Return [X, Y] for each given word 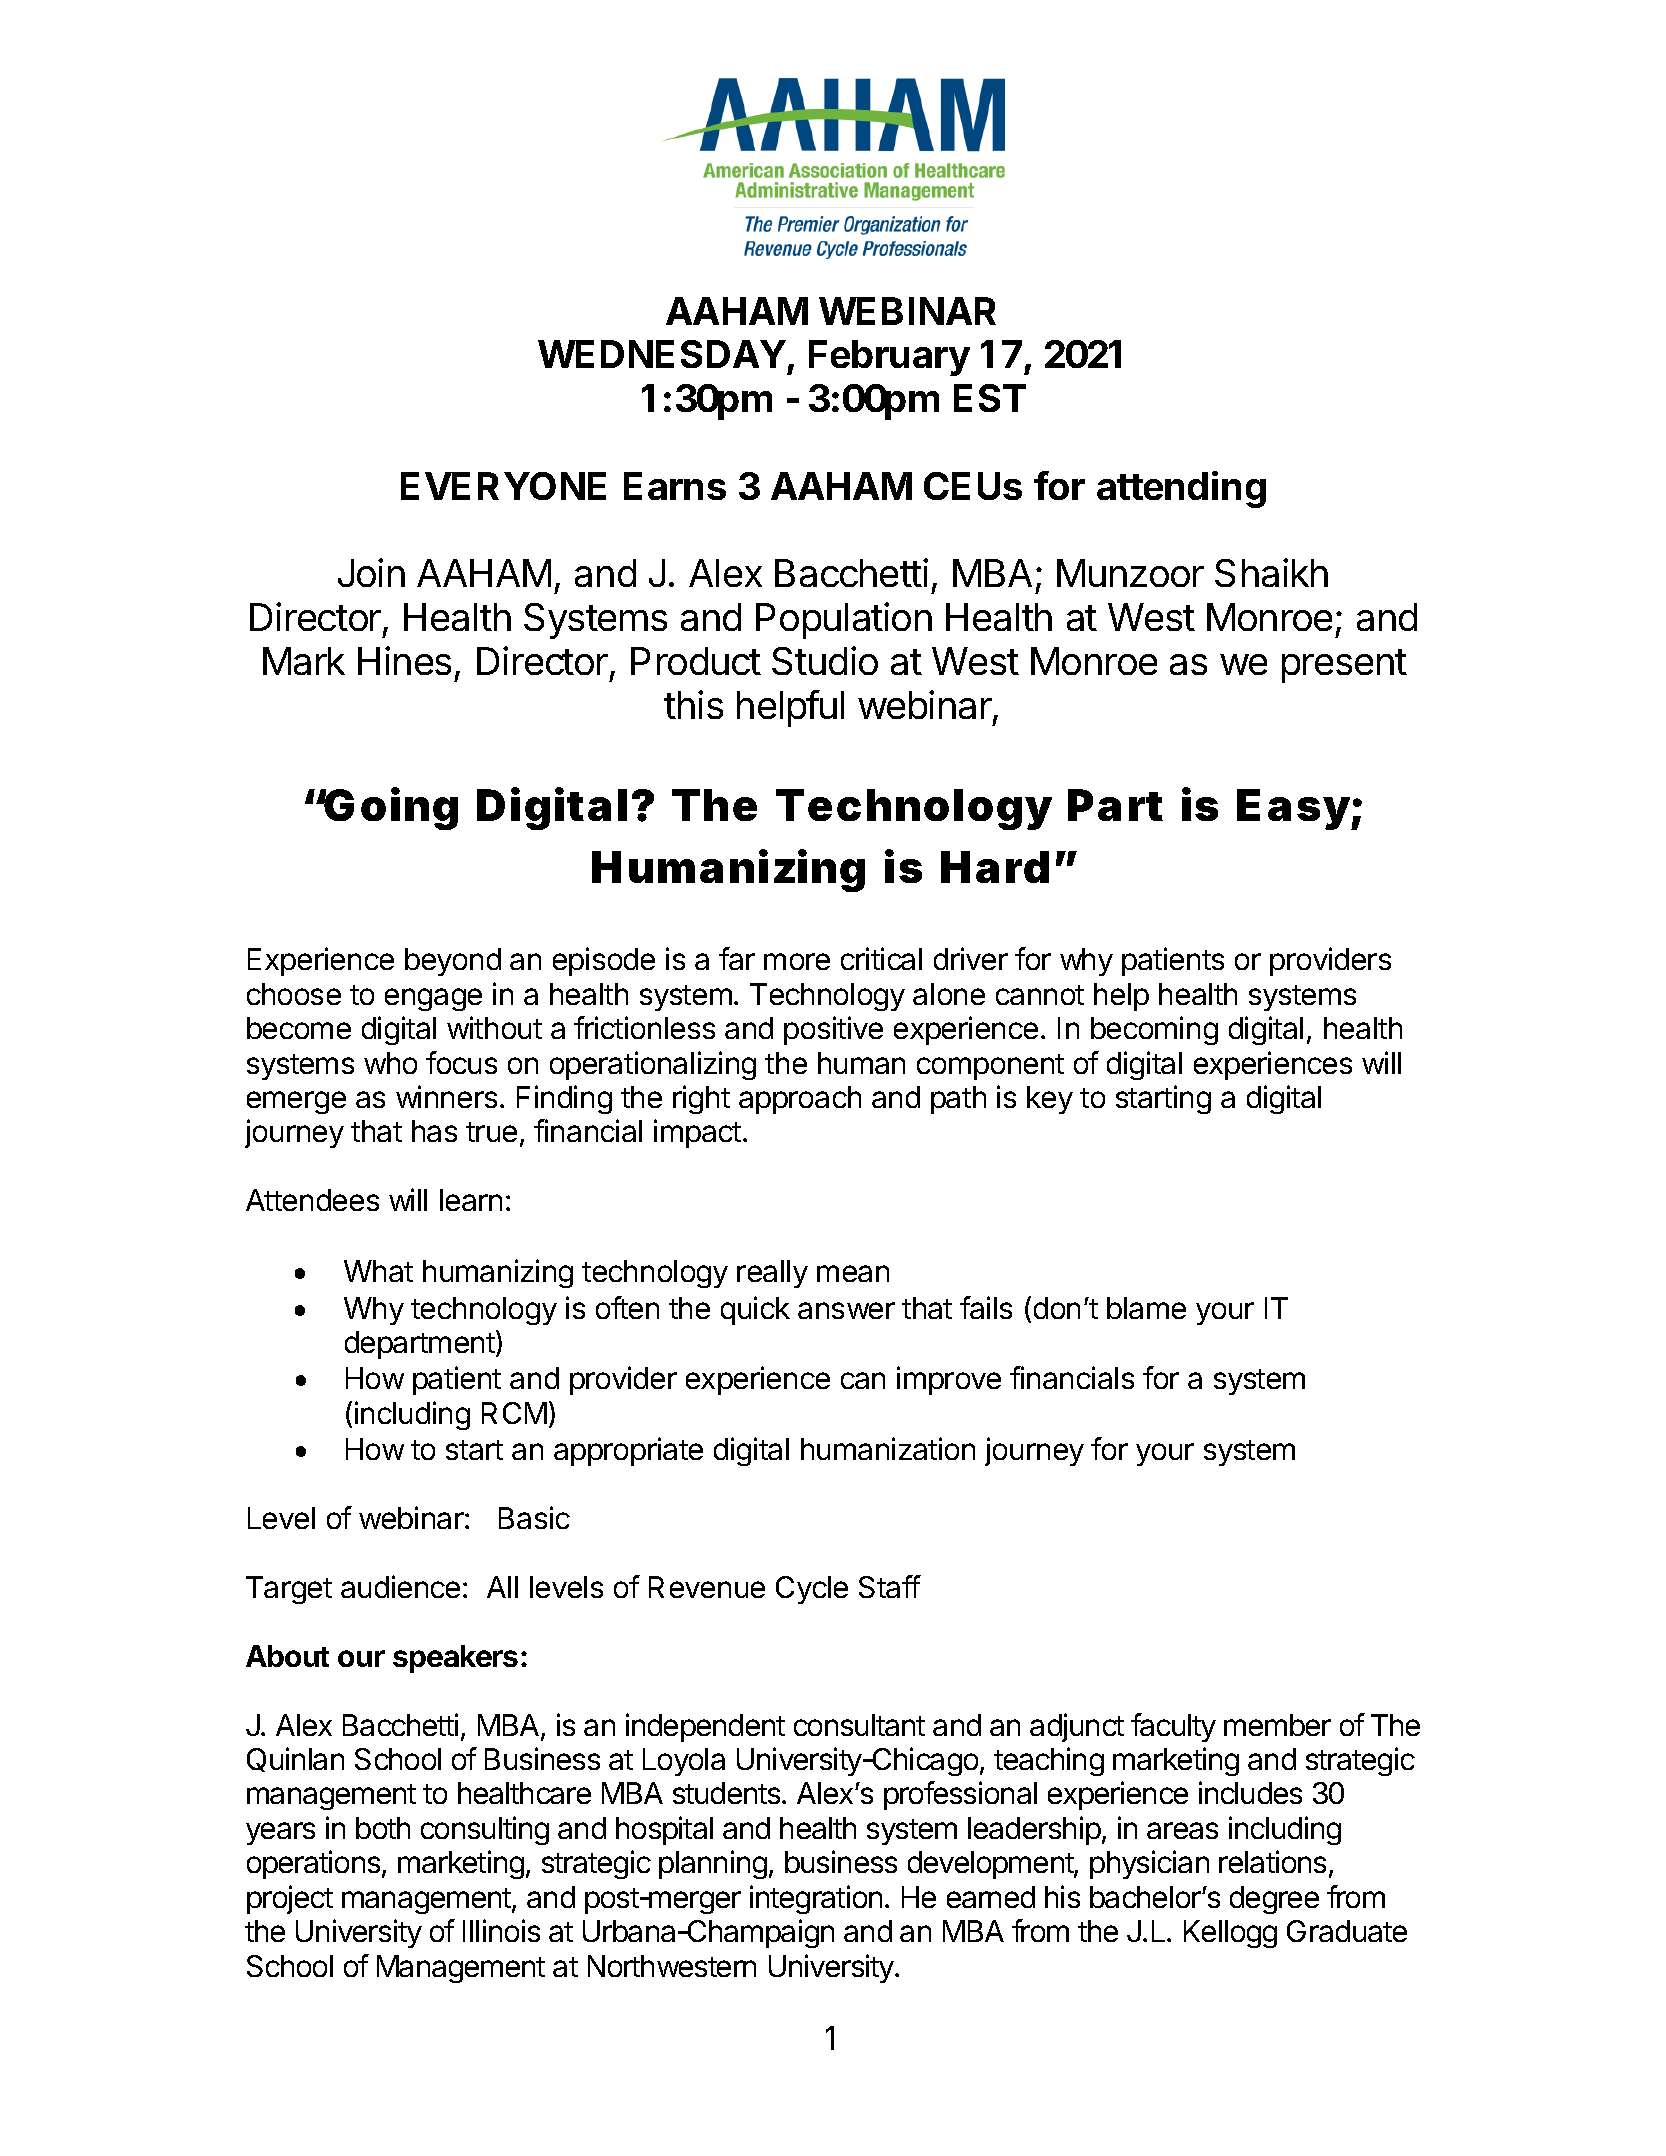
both [383, 1828]
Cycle [812, 1590]
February [889, 358]
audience [400, 1586]
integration [816, 1899]
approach [800, 1100]
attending [1181, 489]
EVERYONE [503, 486]
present [1344, 666]
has [434, 1131]
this [693, 704]
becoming [1154, 1030]
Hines [404, 660]
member [1277, 1725]
